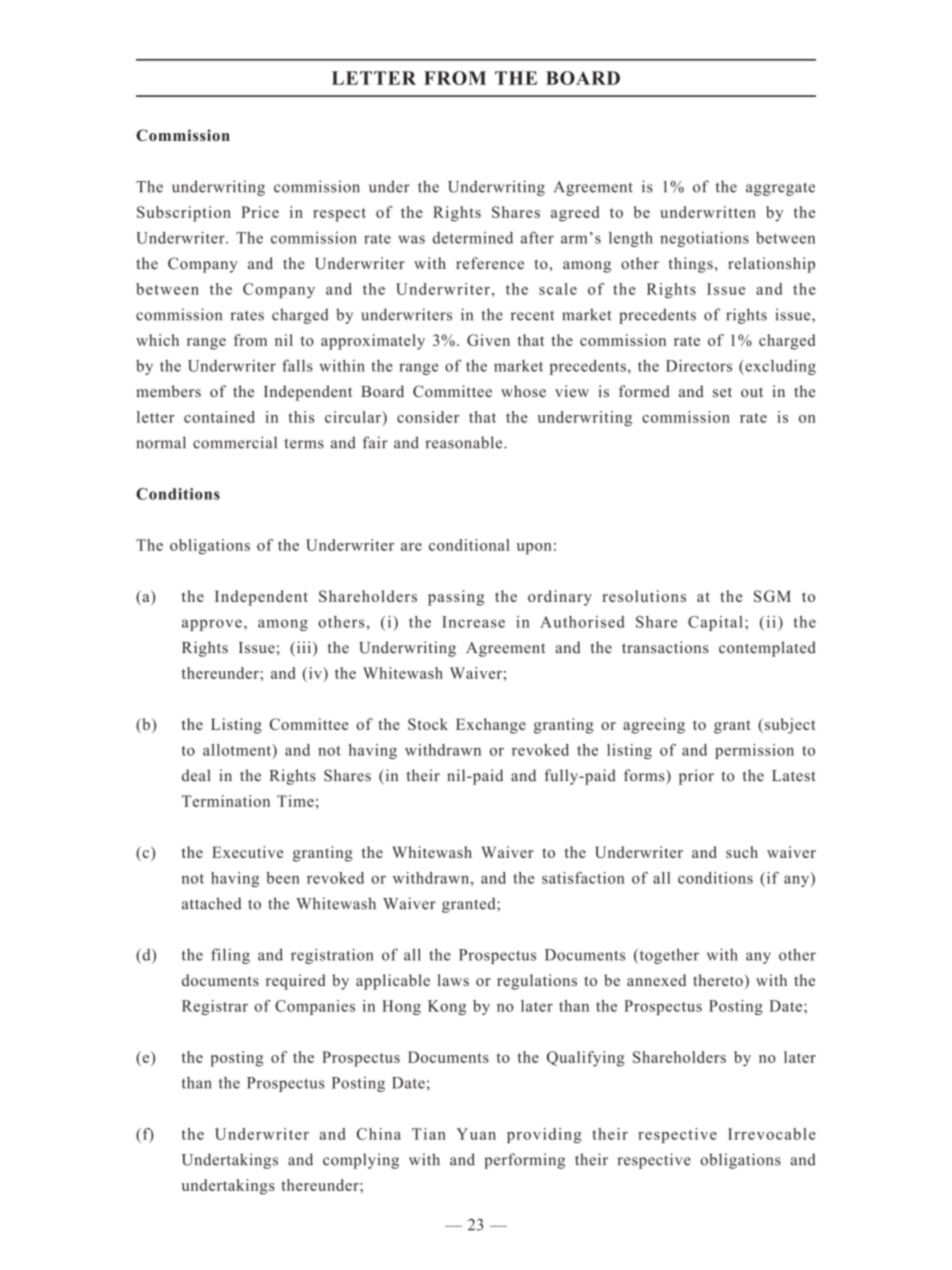 The width and height of the image is (952, 1270). Describe the element at coordinates (583, 878) in the image. I see `satisfaction` at that location.
